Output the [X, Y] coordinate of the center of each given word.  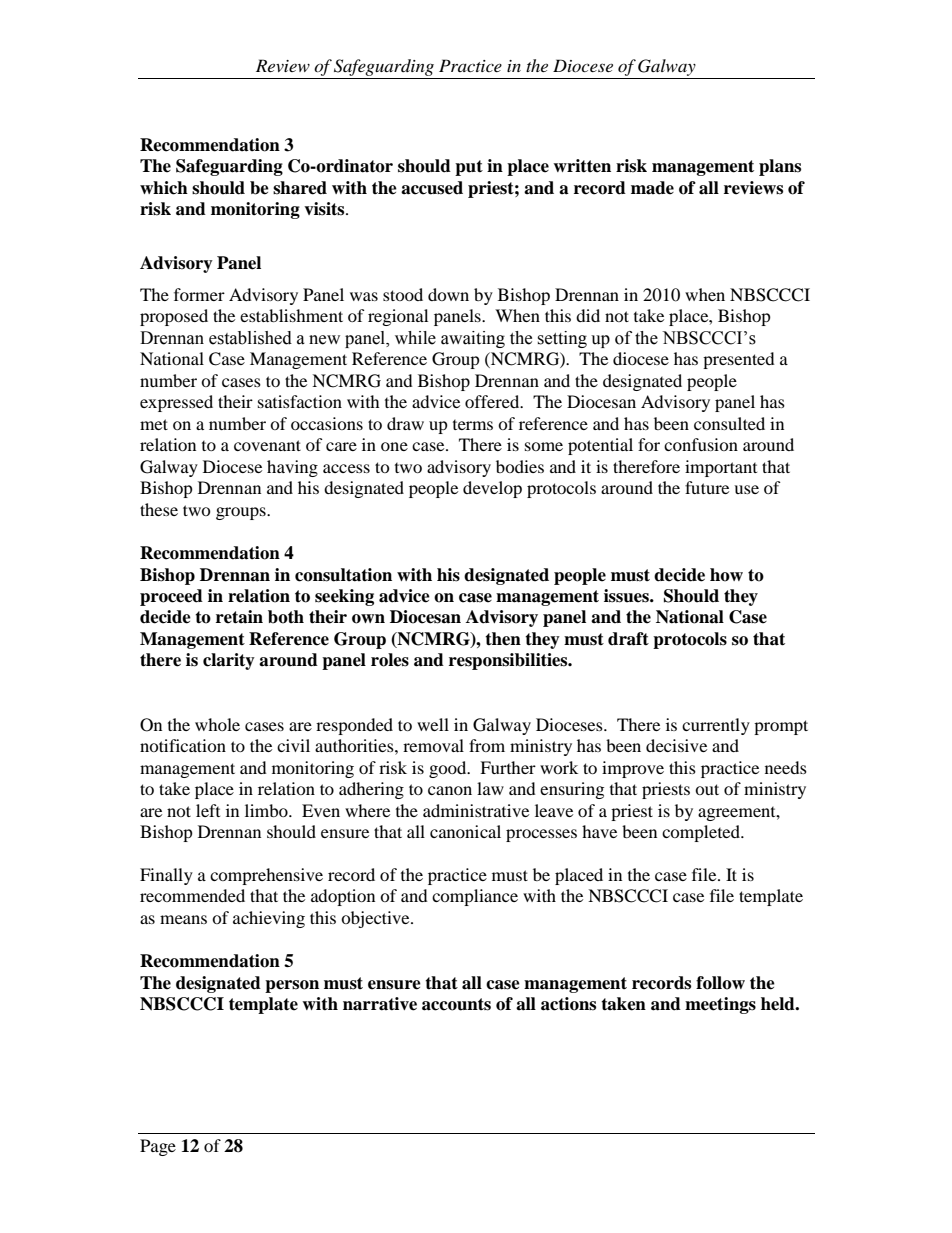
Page [158, 1147]
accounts [456, 1004]
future [707, 487]
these [159, 509]
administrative [476, 810]
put [469, 168]
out [707, 789]
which [164, 188]
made [652, 188]
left [208, 810]
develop [492, 489]
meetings [720, 1005]
